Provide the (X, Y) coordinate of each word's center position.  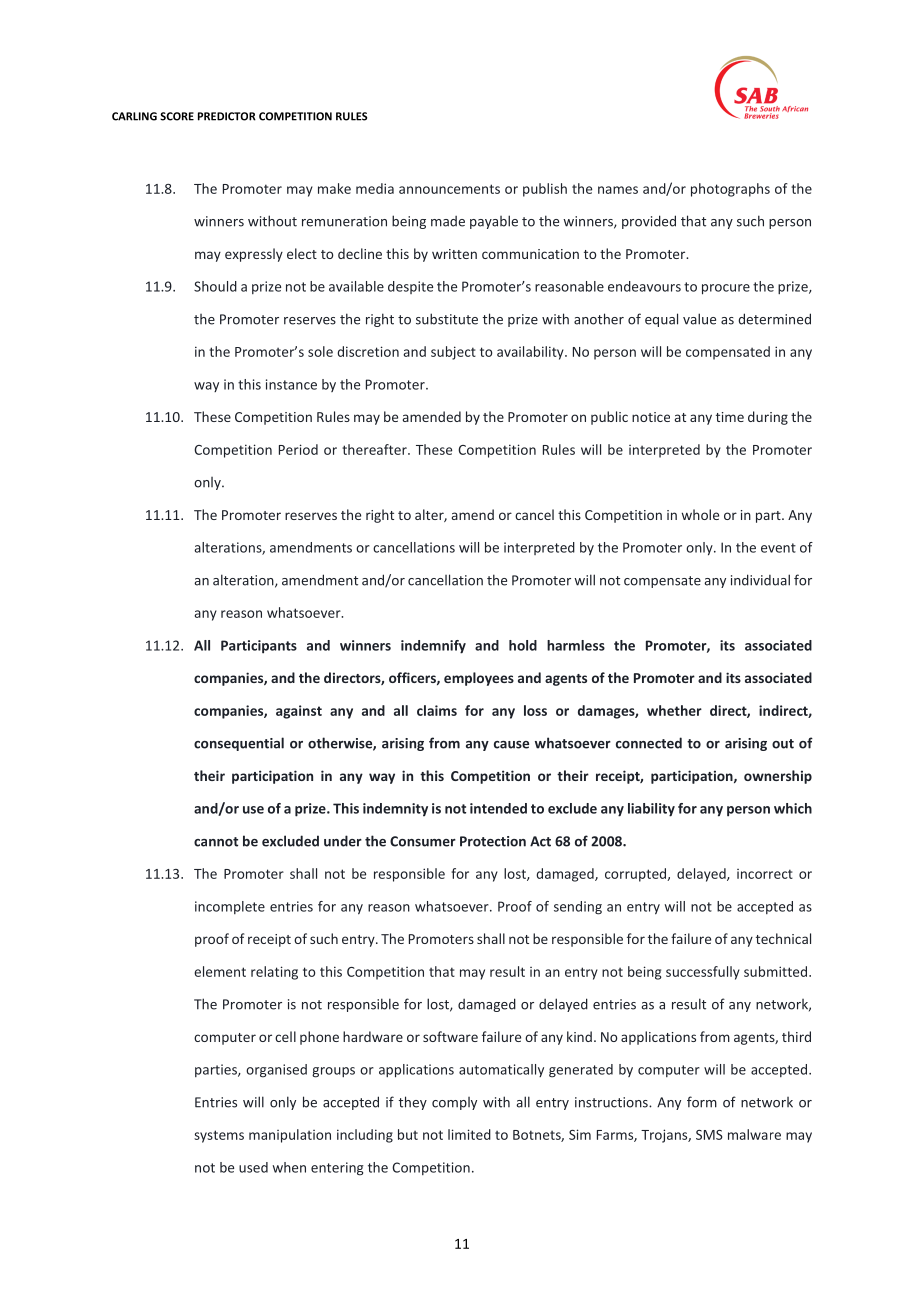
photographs (730, 190)
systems (219, 1136)
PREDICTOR (227, 116)
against (299, 712)
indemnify (433, 647)
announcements (449, 189)
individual (760, 580)
